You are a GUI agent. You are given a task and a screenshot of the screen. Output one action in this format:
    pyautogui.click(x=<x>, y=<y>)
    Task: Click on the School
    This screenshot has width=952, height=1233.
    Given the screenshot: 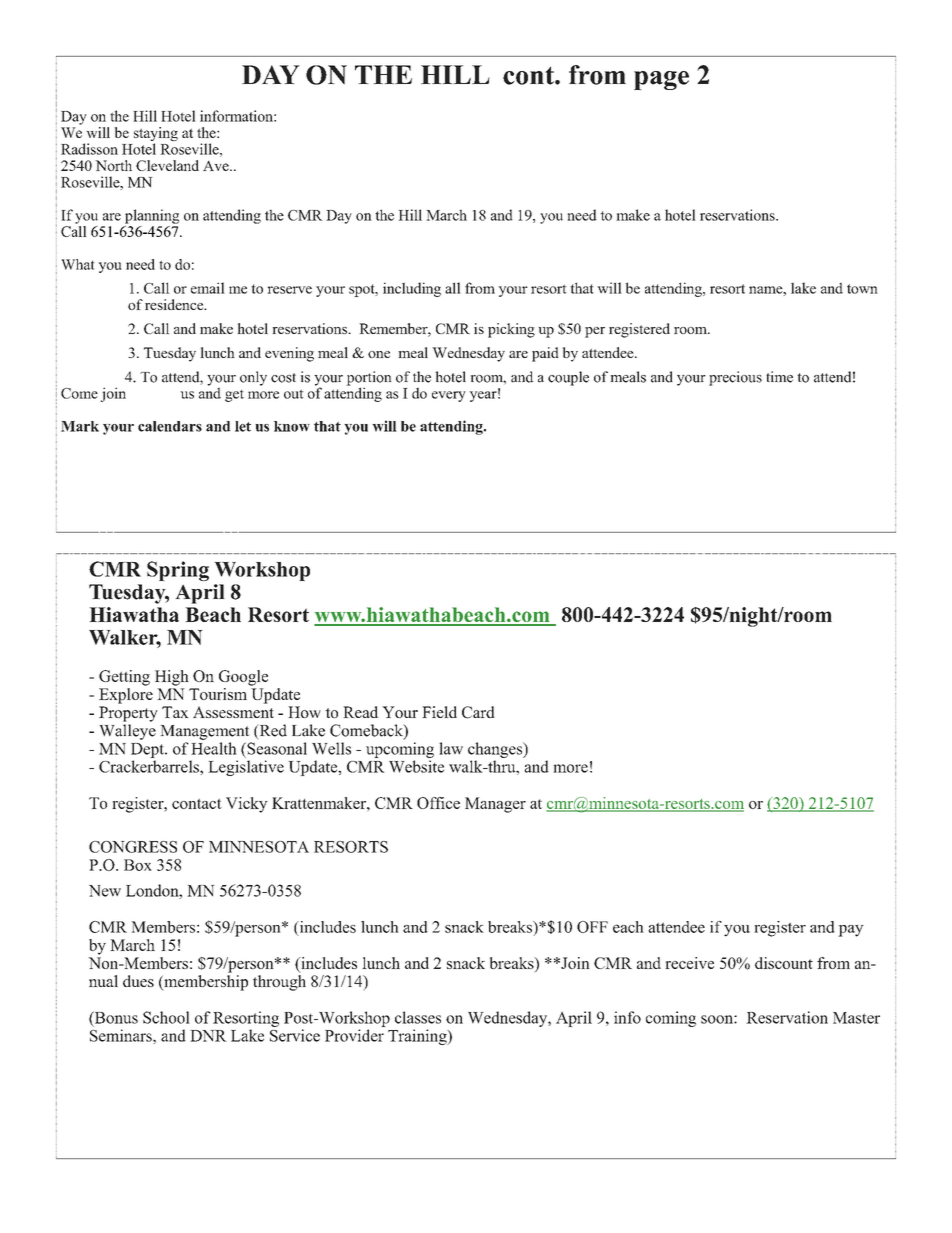 What is the action you would take?
    pyautogui.click(x=166, y=1017)
